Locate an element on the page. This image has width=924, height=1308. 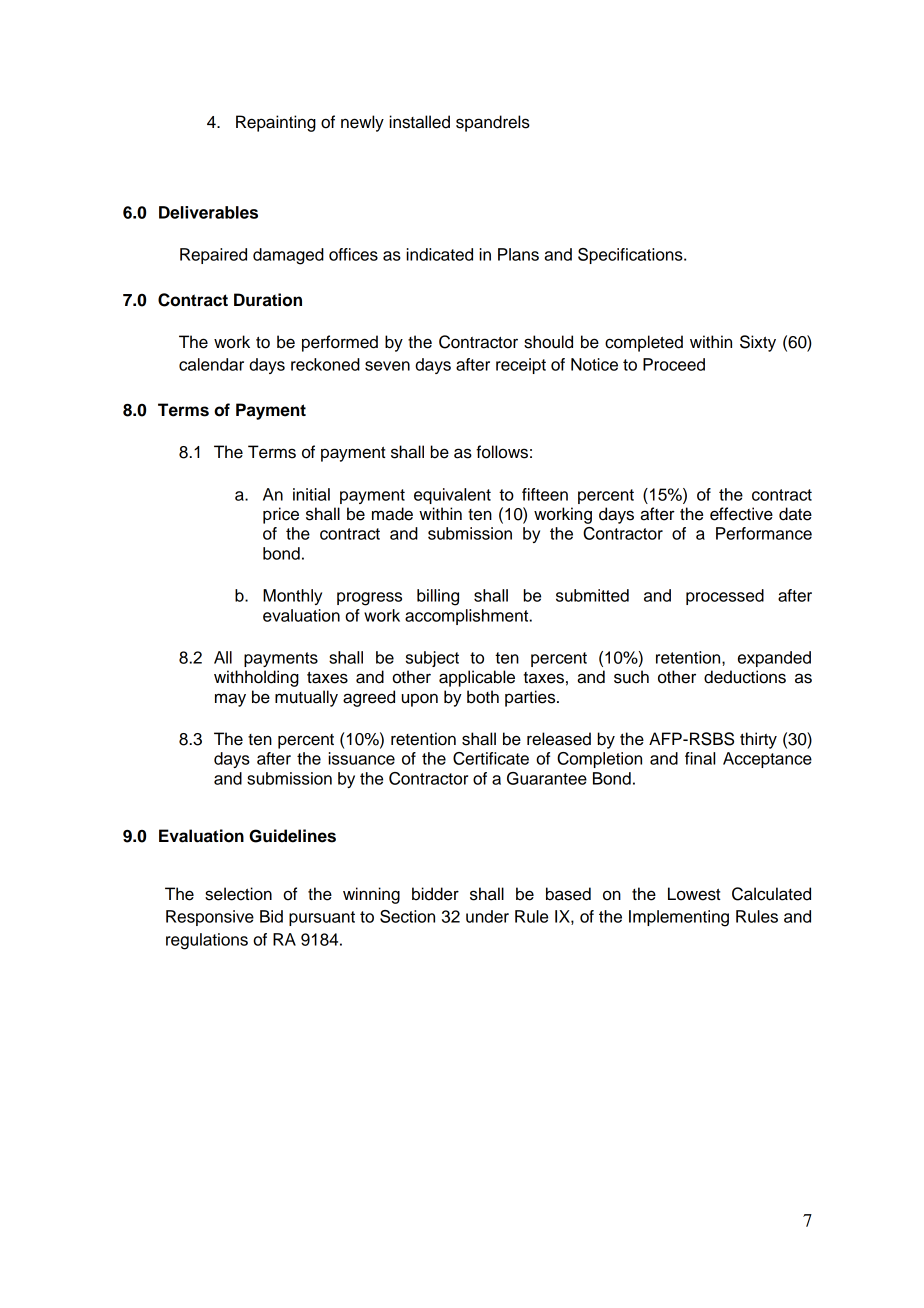
Lowest is located at coordinates (694, 894).
